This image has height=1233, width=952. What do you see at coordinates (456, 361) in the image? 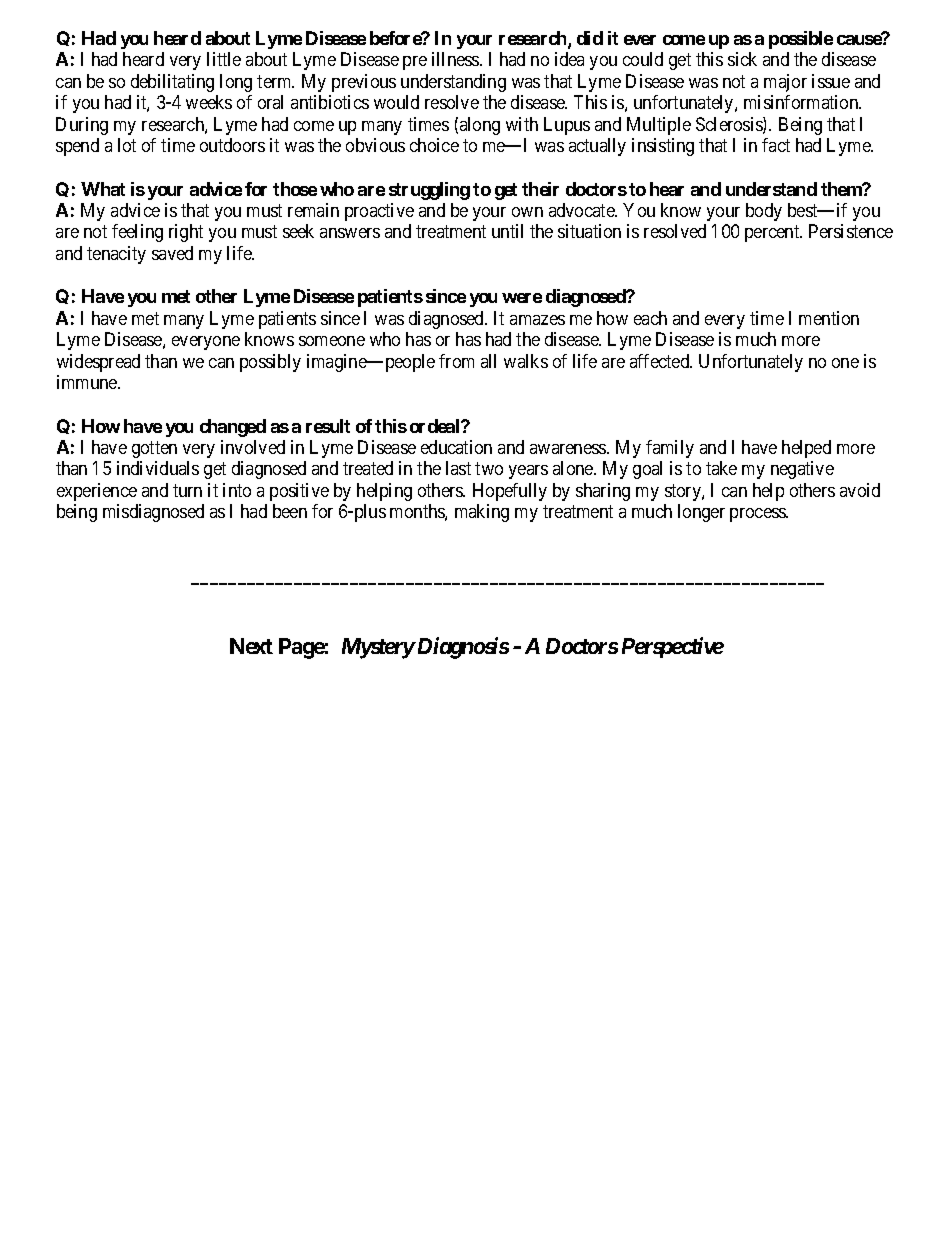
I see `from` at bounding box center [456, 361].
